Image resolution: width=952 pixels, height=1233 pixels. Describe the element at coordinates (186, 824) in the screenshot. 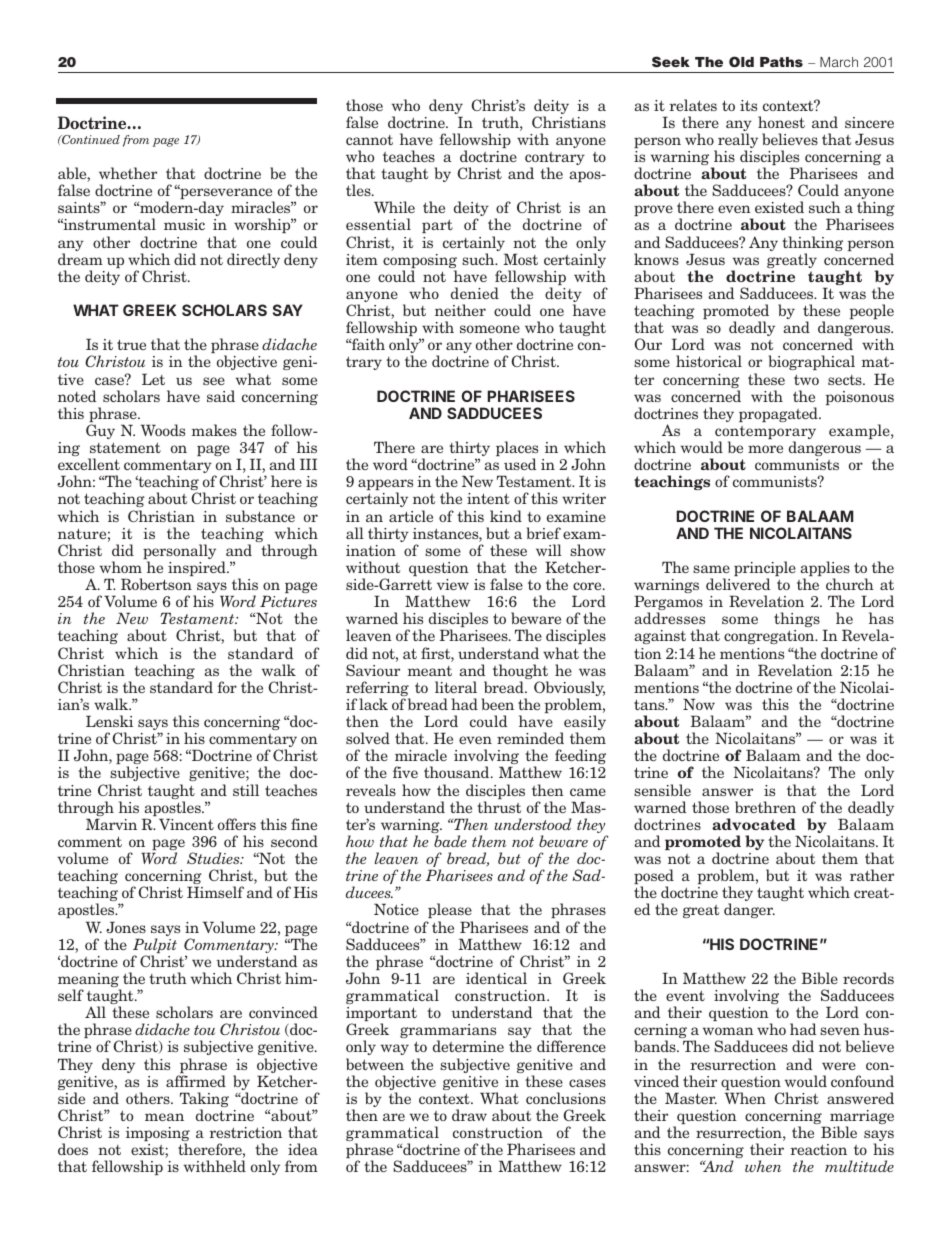

I see `Vincent` at that location.
